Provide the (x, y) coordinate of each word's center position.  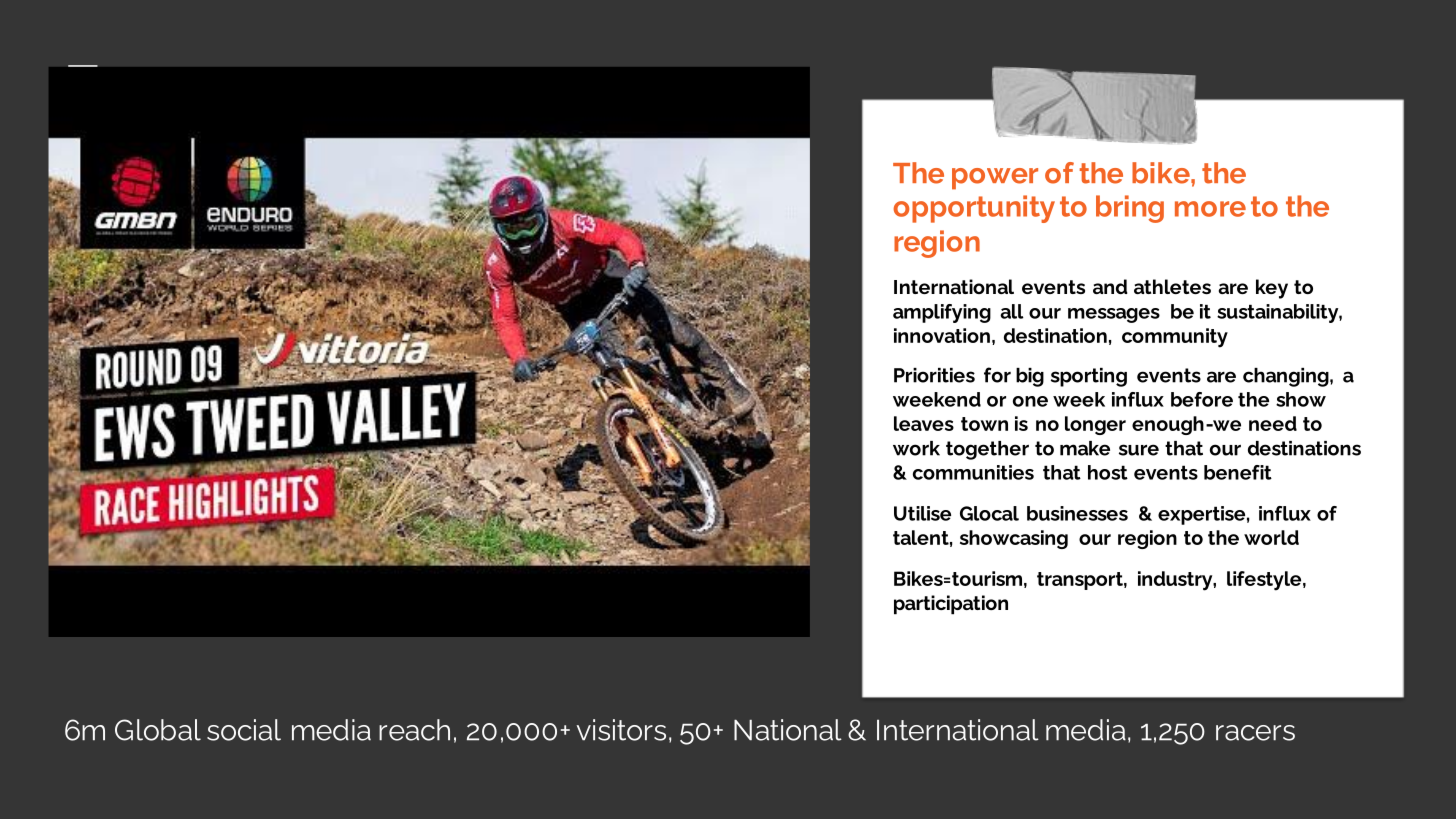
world (1271, 537)
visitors (621, 730)
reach (414, 730)
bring (1130, 209)
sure (1139, 450)
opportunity (974, 209)
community (1175, 338)
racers (1255, 733)
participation (951, 605)
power (995, 179)
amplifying (942, 313)
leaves (924, 423)
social (244, 730)
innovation (942, 335)
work (916, 448)
